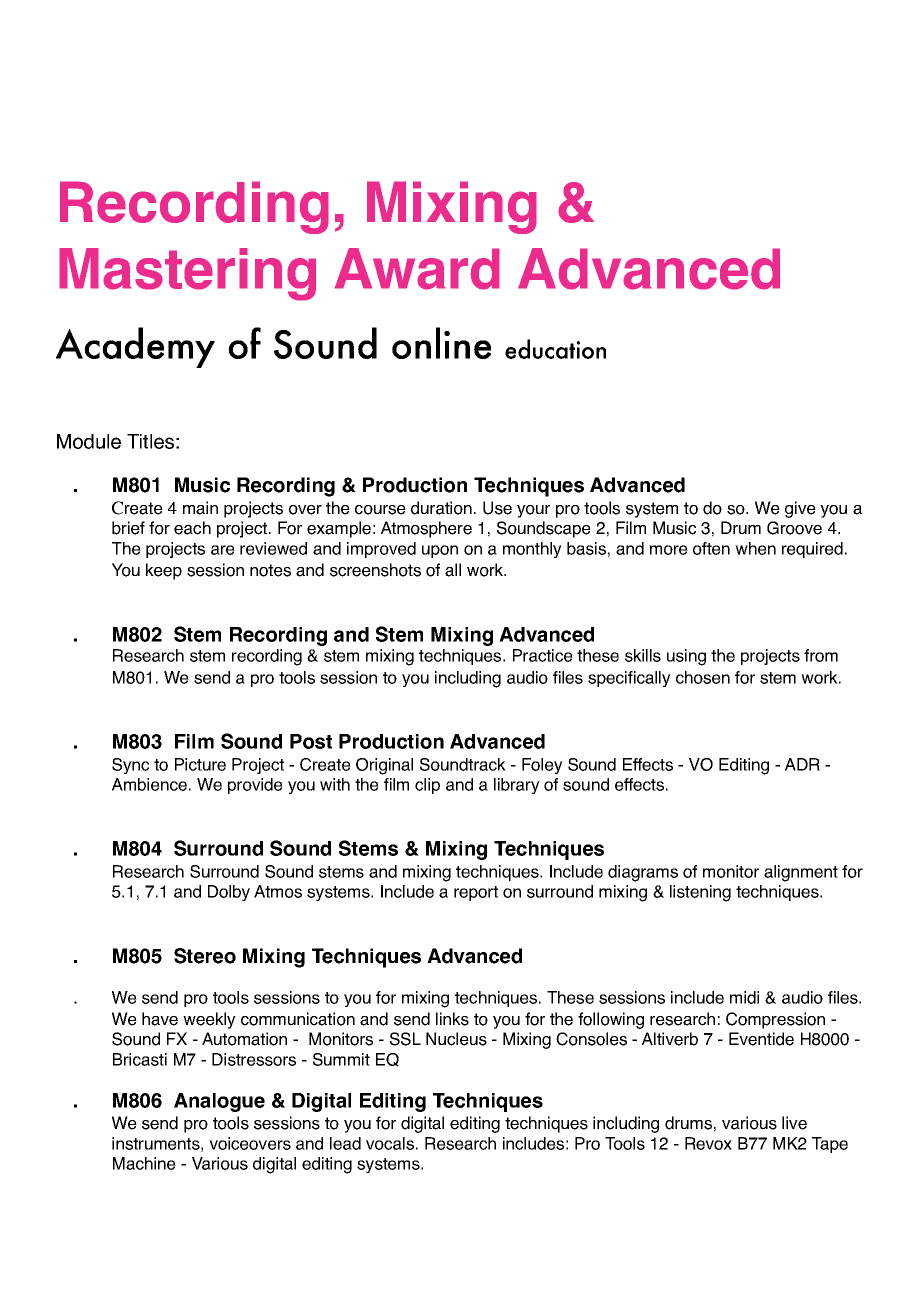  What do you see at coordinates (205, 956) in the image?
I see `Stereo` at bounding box center [205, 956].
